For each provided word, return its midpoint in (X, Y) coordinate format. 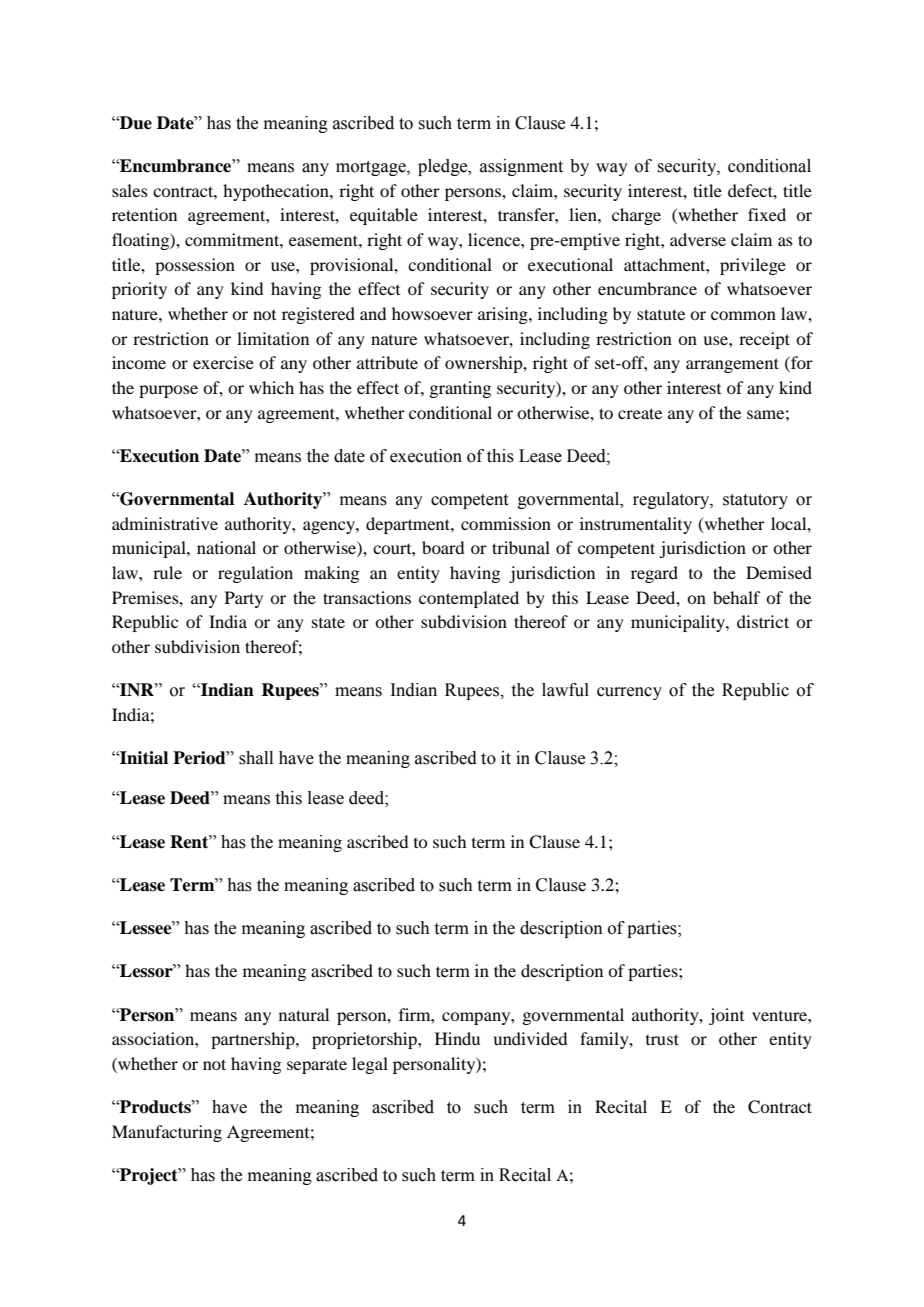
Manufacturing (167, 1133)
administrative (165, 523)
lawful (565, 690)
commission (506, 523)
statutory (755, 501)
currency (629, 693)
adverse (698, 239)
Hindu (457, 1038)
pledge (444, 167)
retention (144, 214)
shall (256, 758)
